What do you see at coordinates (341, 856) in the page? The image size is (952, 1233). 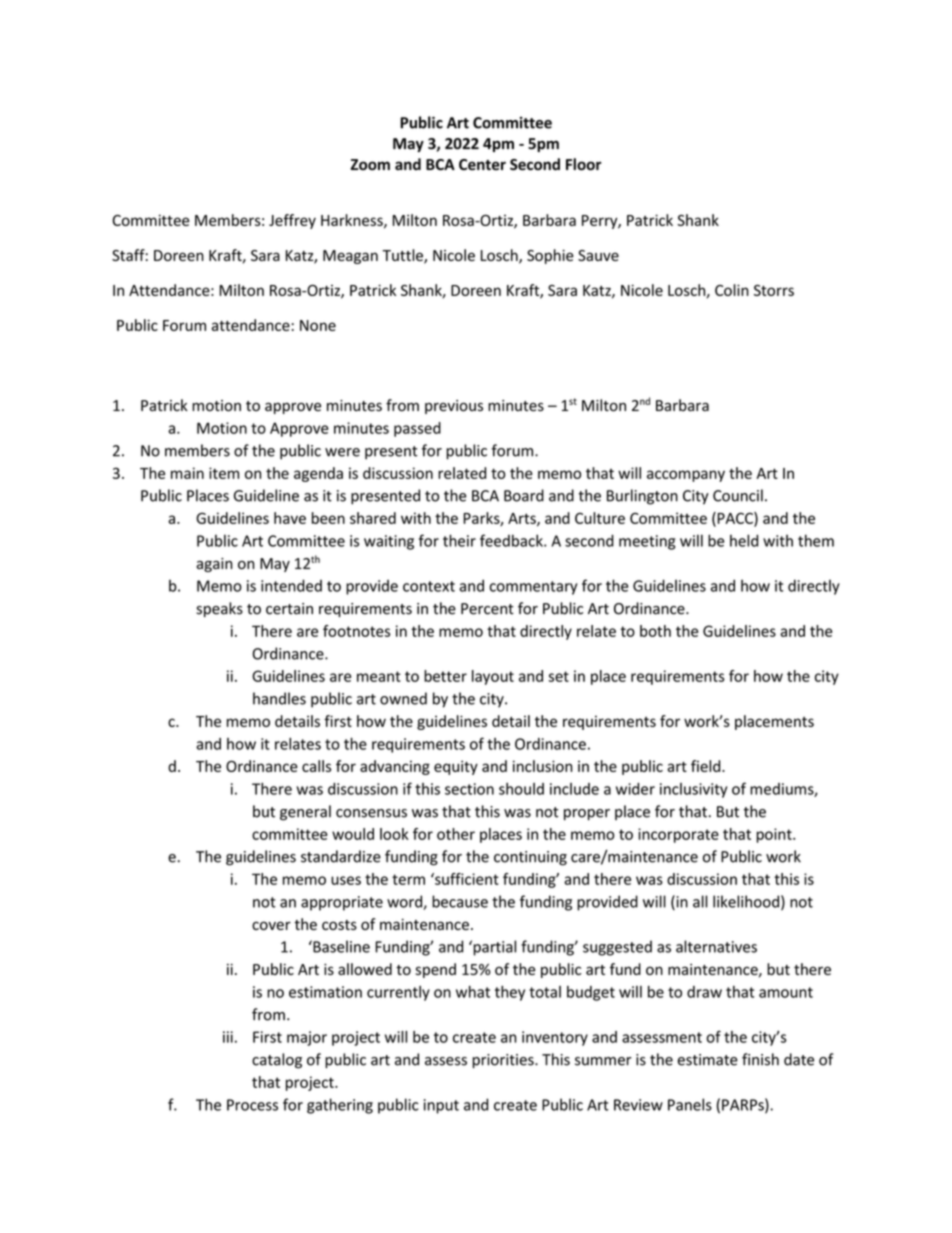 I see `standardize` at bounding box center [341, 856].
